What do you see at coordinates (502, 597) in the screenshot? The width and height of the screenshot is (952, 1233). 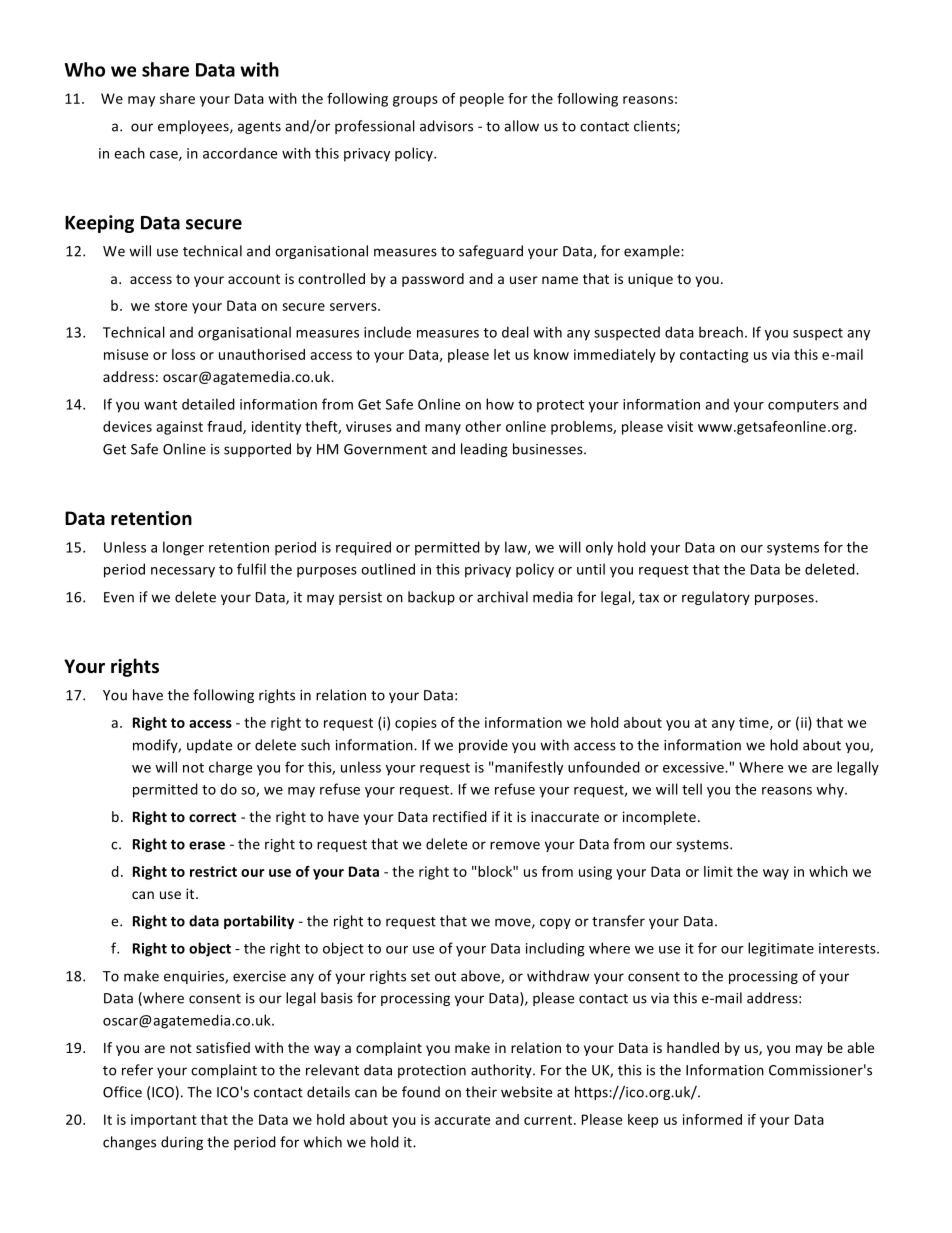 I see `archival` at bounding box center [502, 597].
